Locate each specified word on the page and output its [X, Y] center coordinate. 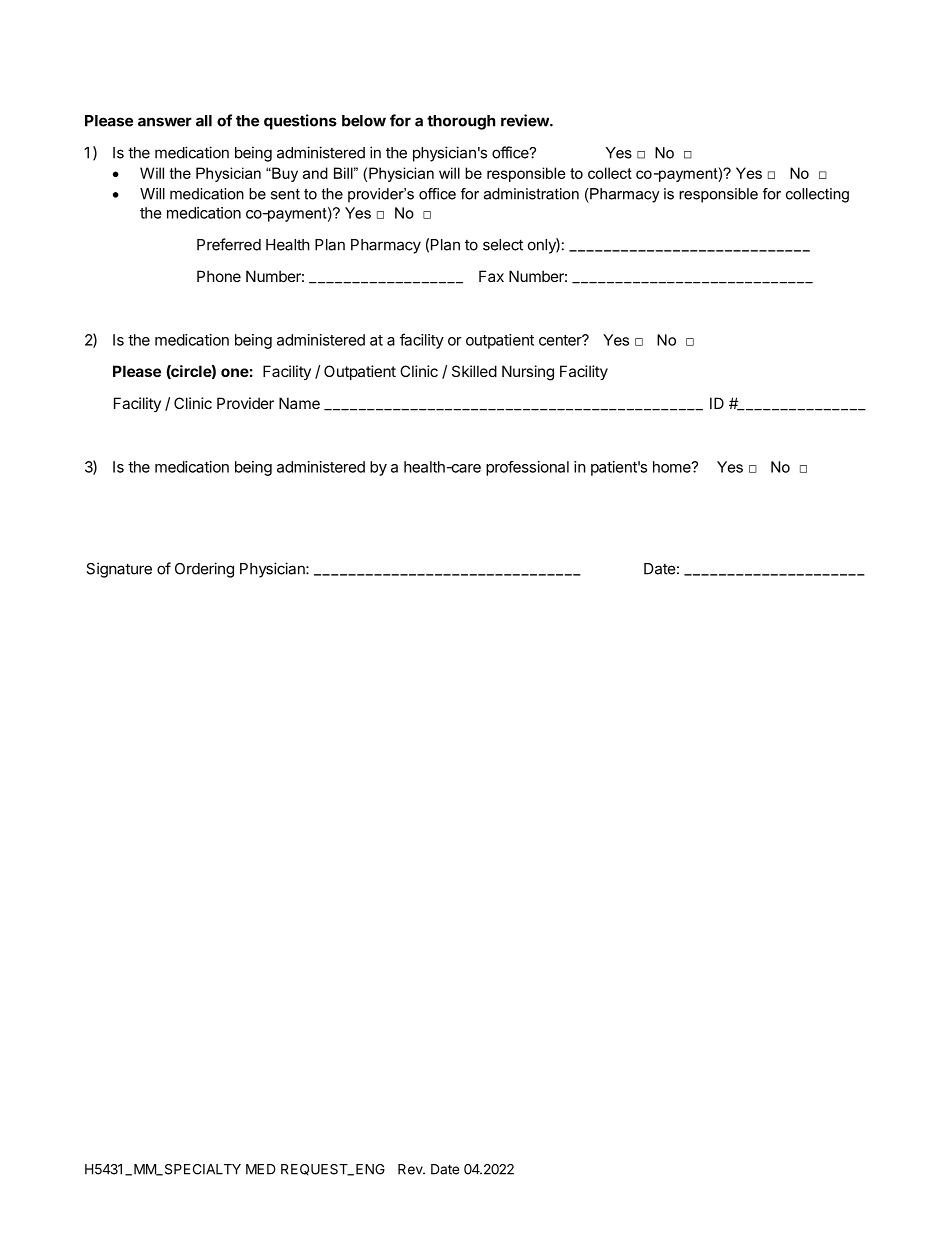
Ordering [204, 570]
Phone [219, 276]
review [526, 120]
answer [165, 122]
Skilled [474, 371]
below [364, 121]
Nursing [528, 373]
